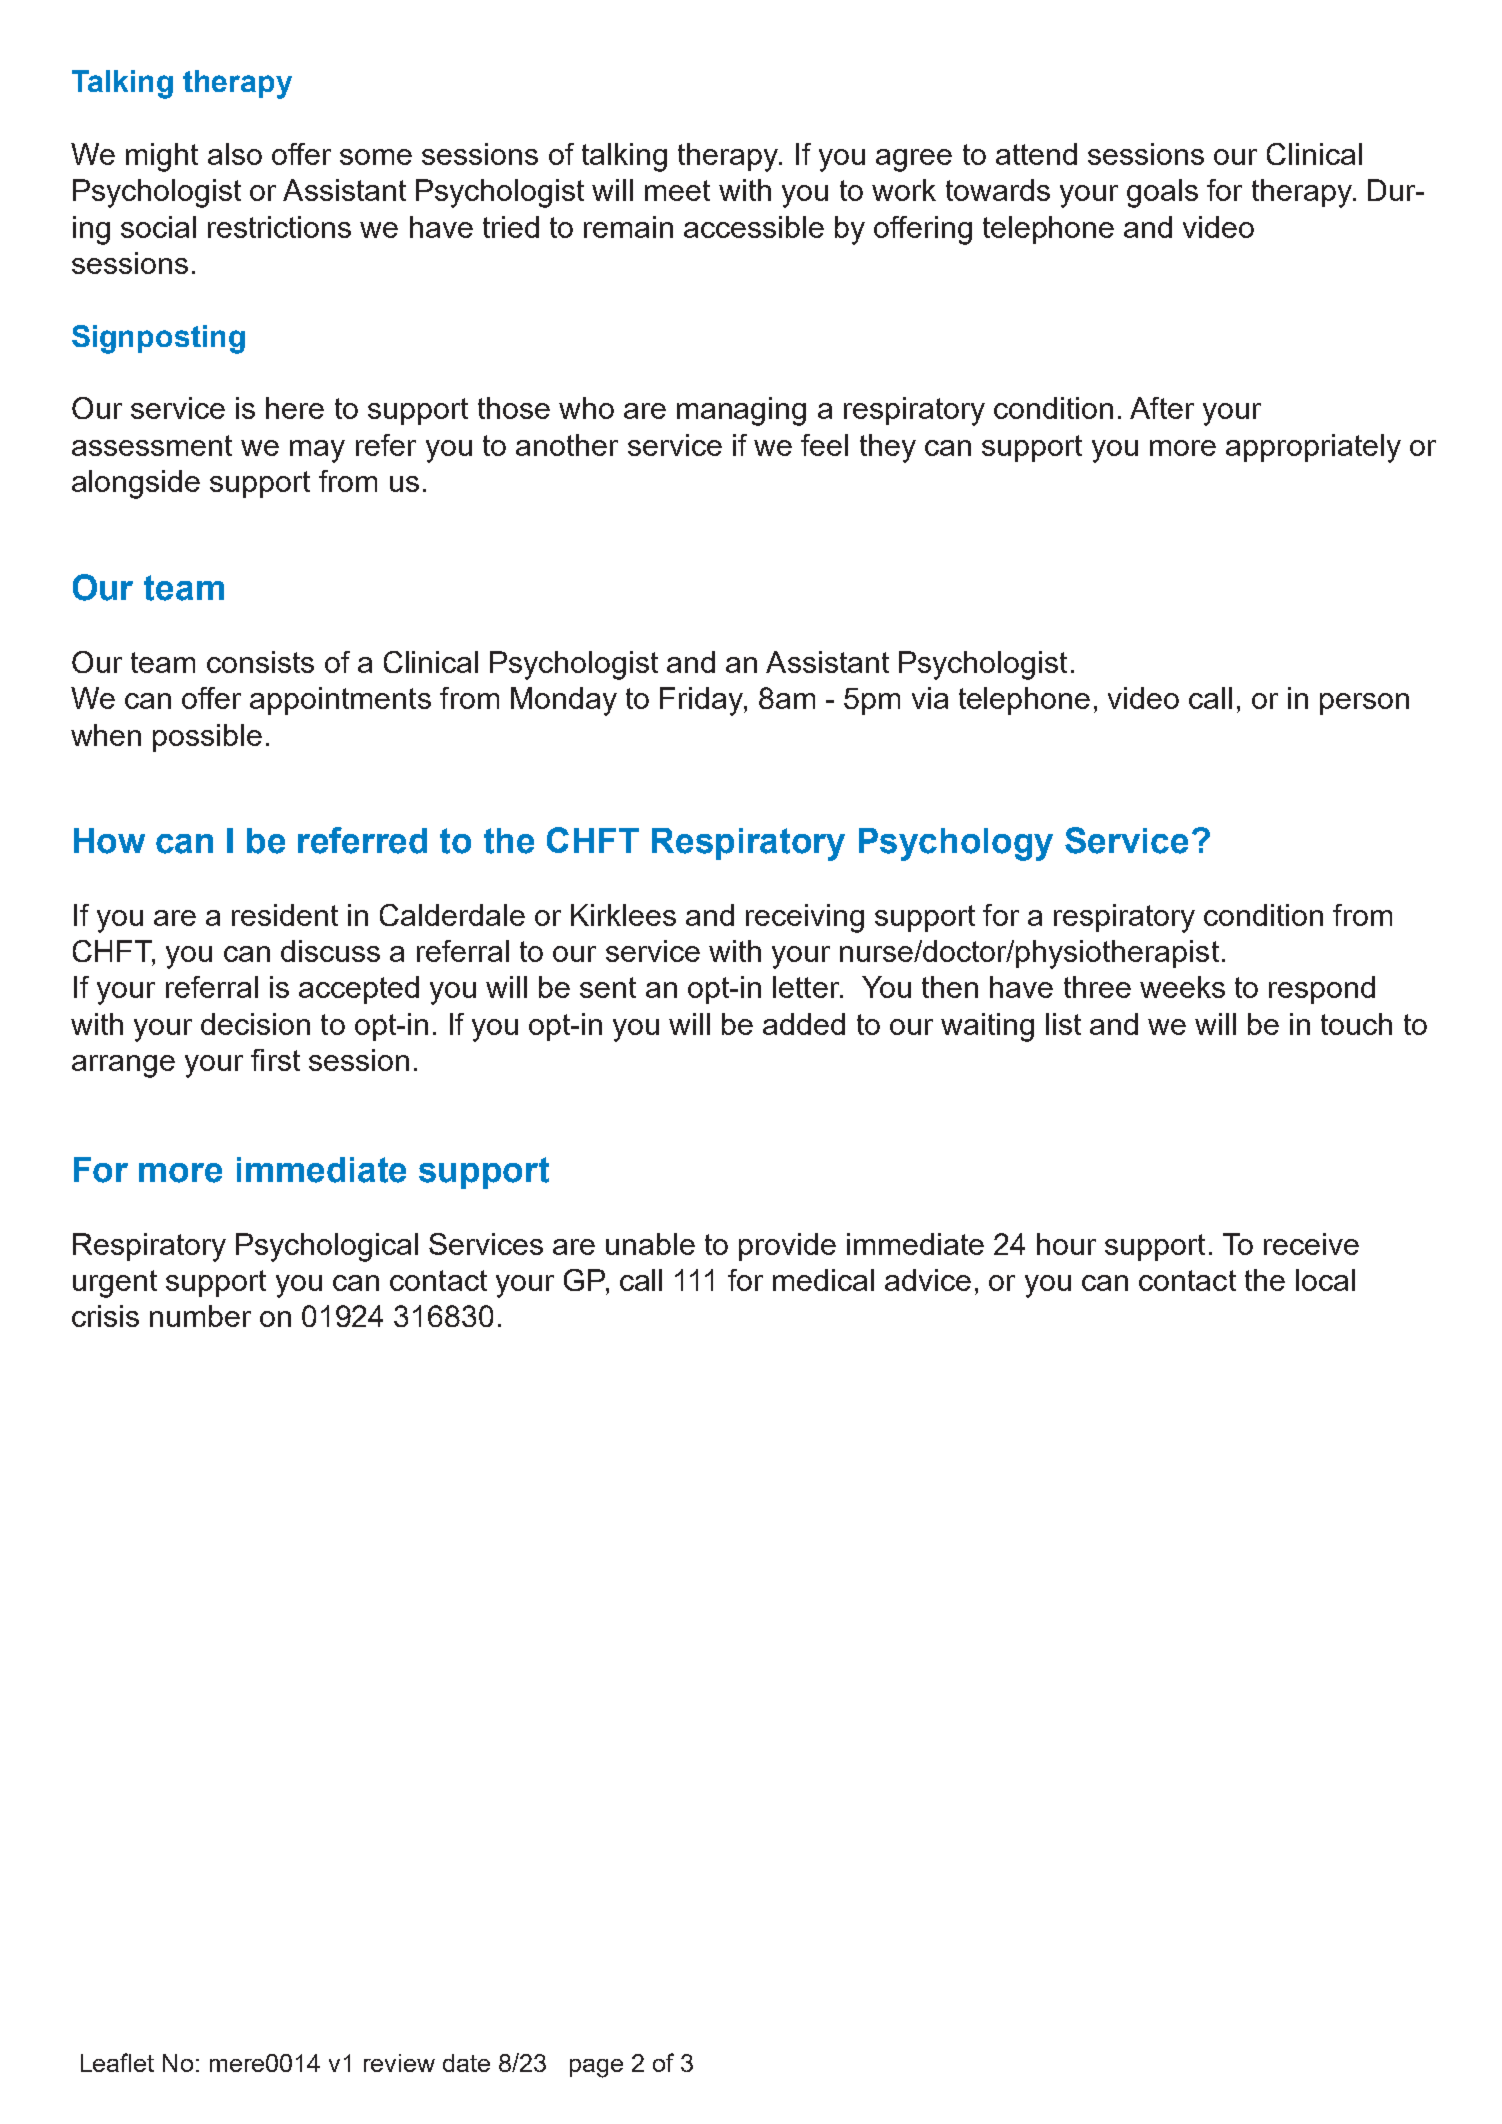 This page has height=2124, width=1502. What do you see at coordinates (275, 1060) in the page?
I see `first` at bounding box center [275, 1060].
